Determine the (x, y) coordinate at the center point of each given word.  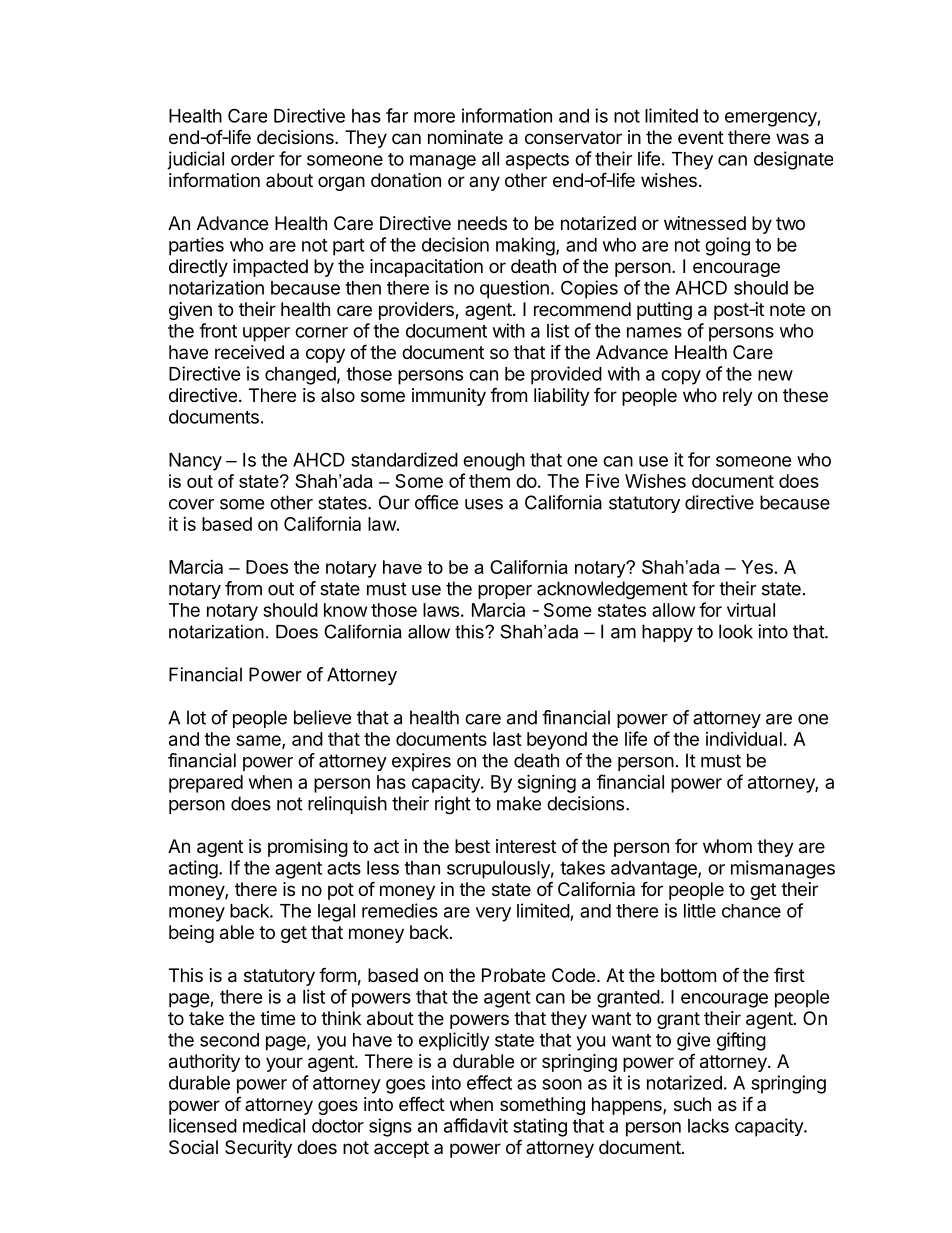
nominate (465, 137)
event (701, 137)
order (253, 159)
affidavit (476, 1125)
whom (727, 846)
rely (738, 397)
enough (494, 462)
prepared (206, 784)
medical (274, 1125)
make (519, 803)
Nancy (195, 462)
